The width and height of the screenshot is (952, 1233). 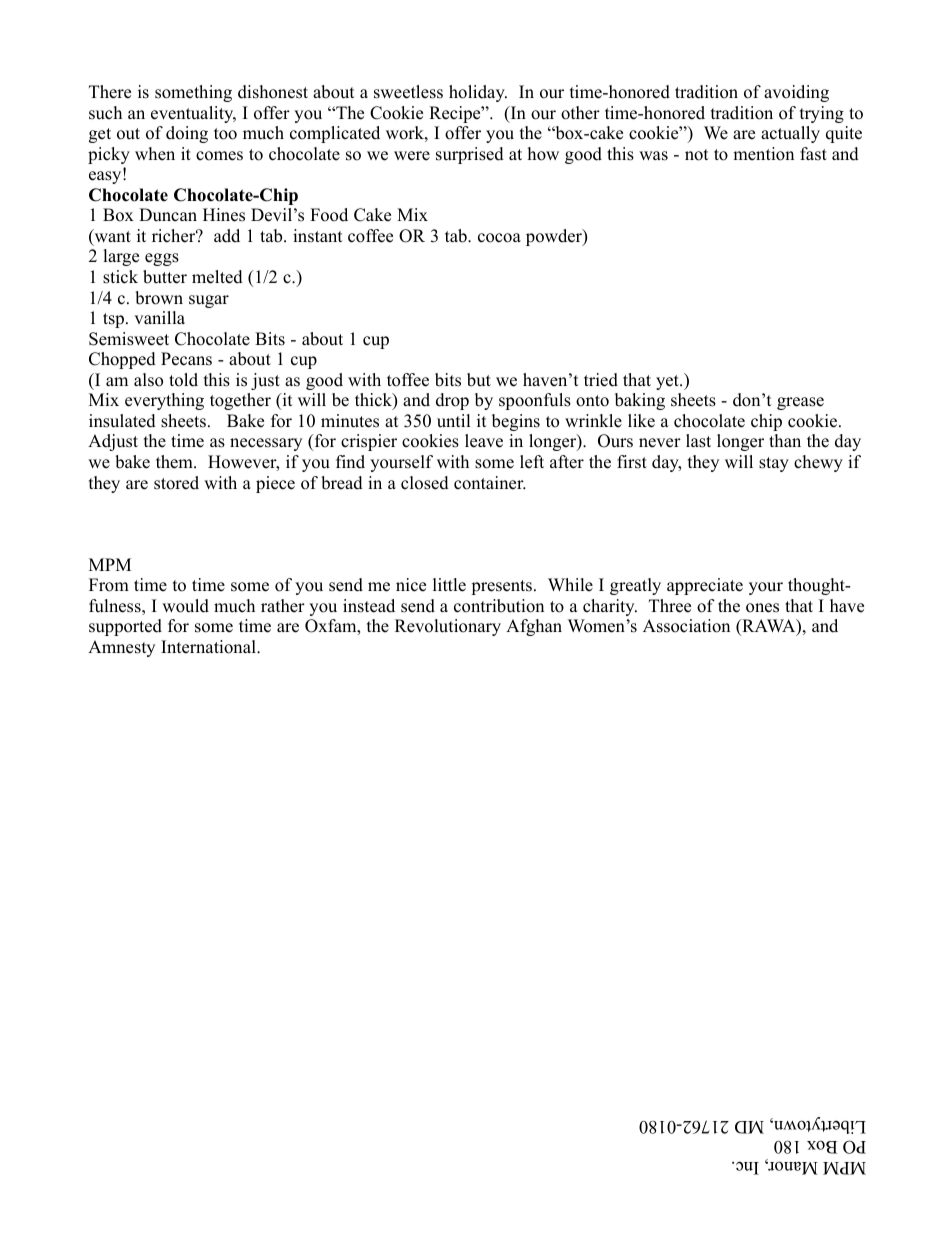 I want to click on yet, so click(x=668, y=382).
